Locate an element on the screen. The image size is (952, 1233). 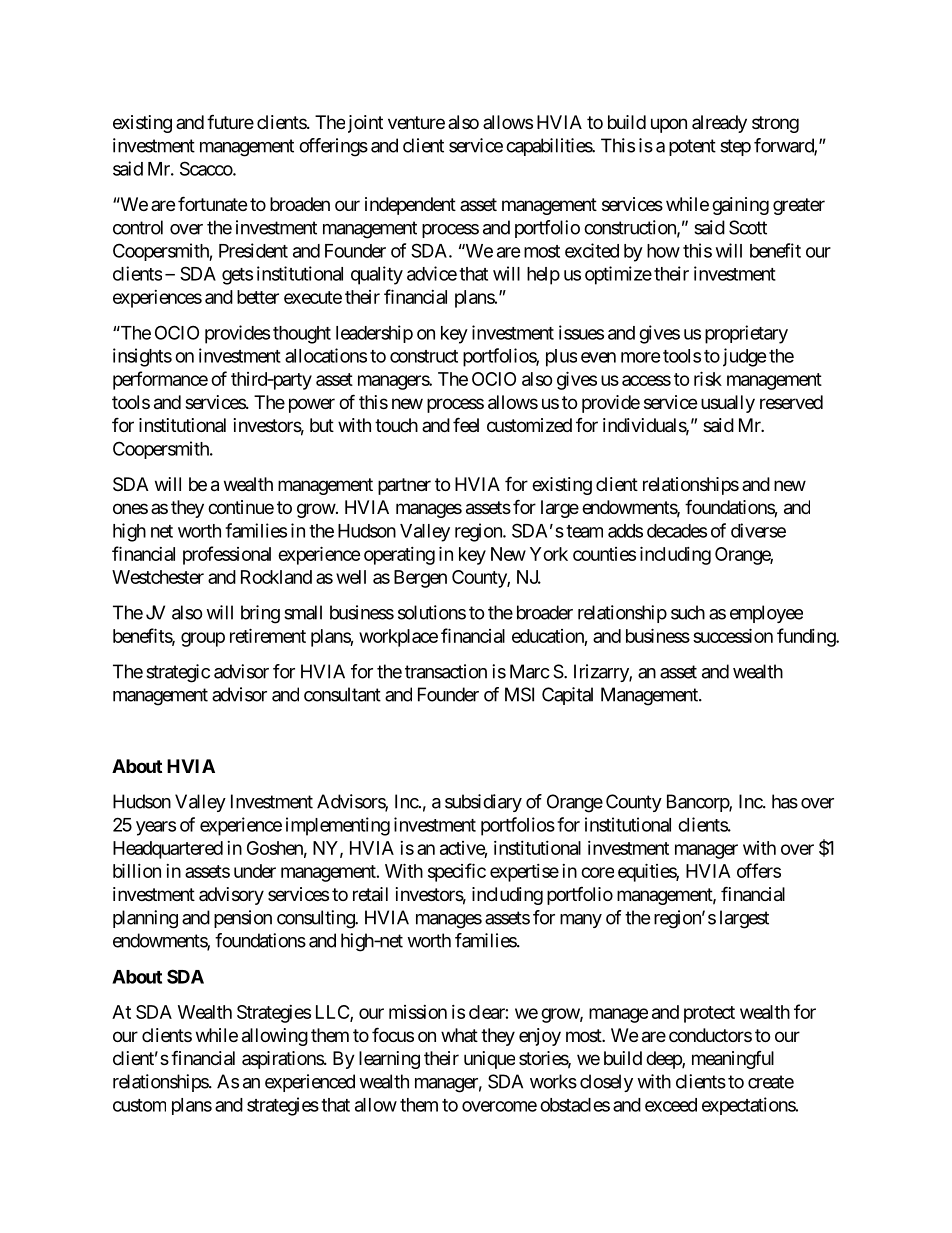
independent is located at coordinates (410, 206).
